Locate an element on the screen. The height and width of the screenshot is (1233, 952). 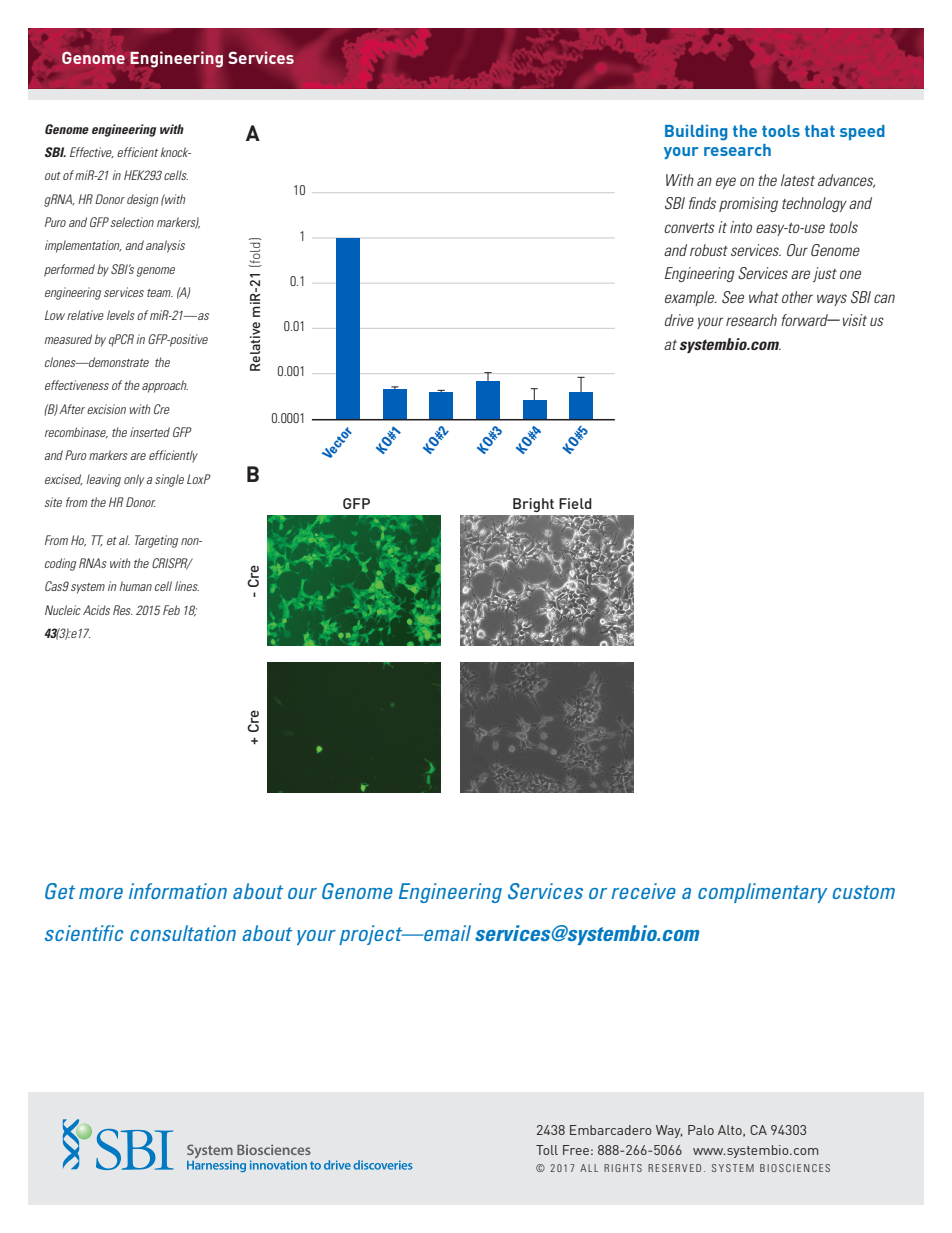
BIOSCIENCES is located at coordinates (795, 1168).
